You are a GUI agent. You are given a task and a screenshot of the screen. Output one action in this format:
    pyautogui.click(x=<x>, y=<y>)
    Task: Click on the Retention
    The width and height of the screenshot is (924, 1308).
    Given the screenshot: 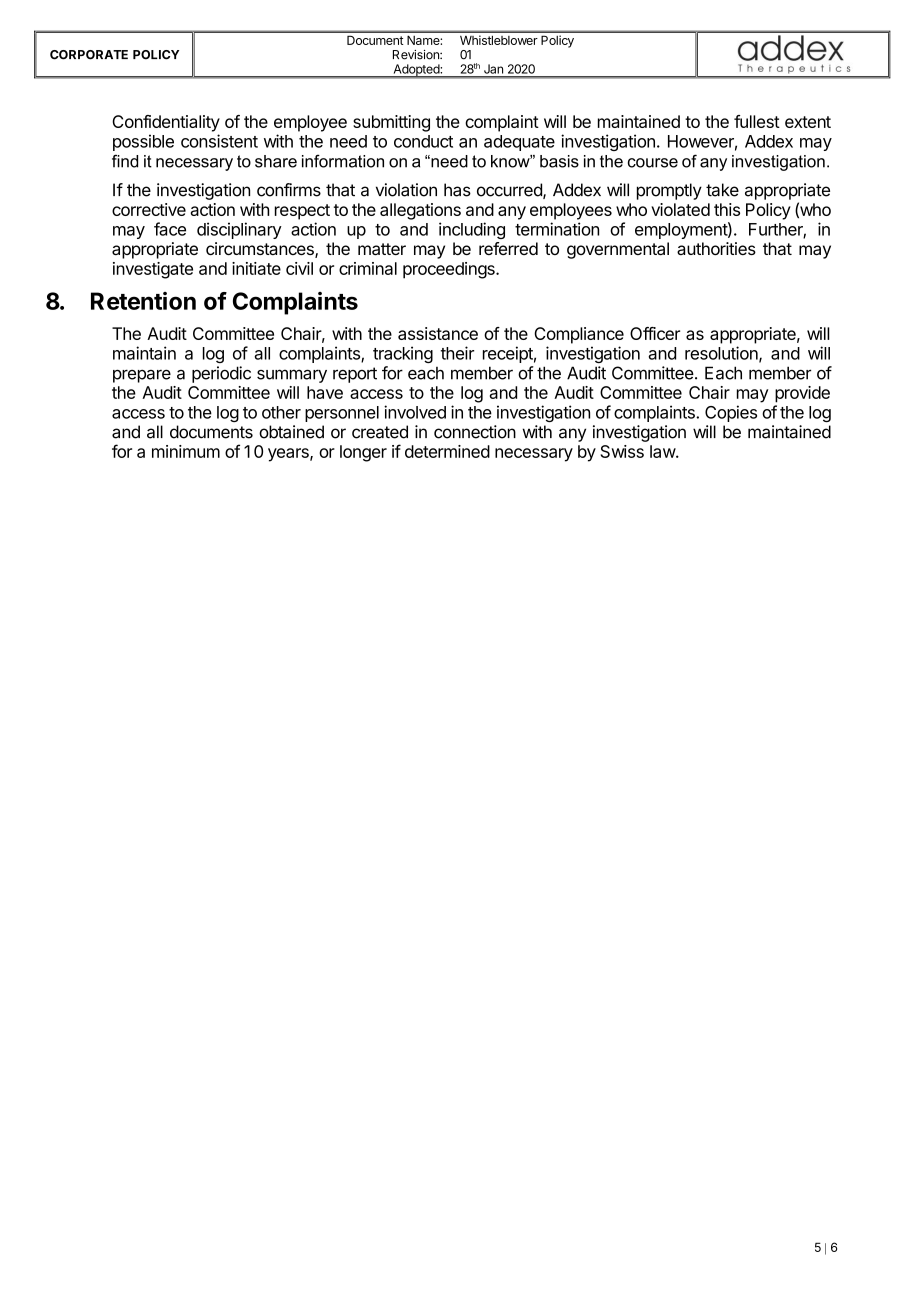 What is the action you would take?
    pyautogui.click(x=143, y=301)
